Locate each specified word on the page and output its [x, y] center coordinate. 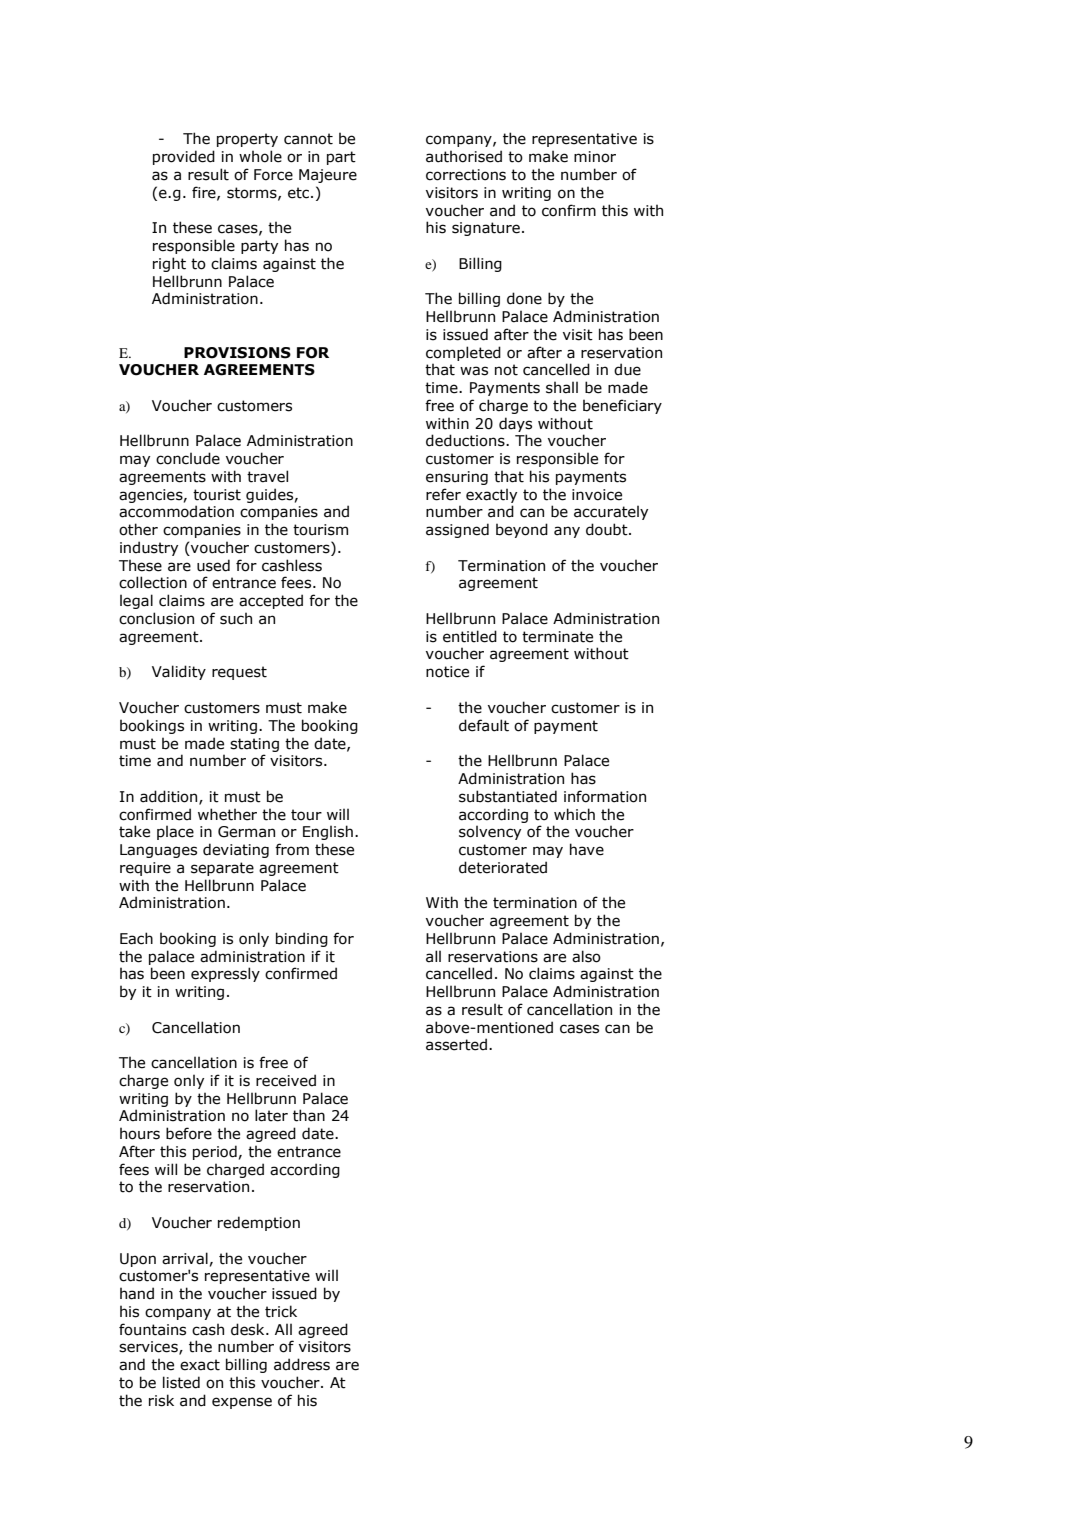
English [328, 832]
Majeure [328, 176]
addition [170, 797]
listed [181, 1382]
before [189, 1133]
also [586, 956]
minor [595, 157]
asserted [456, 1044]
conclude [188, 458]
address [302, 1364]
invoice [597, 495]
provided [184, 157]
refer [443, 494]
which [574, 814]
